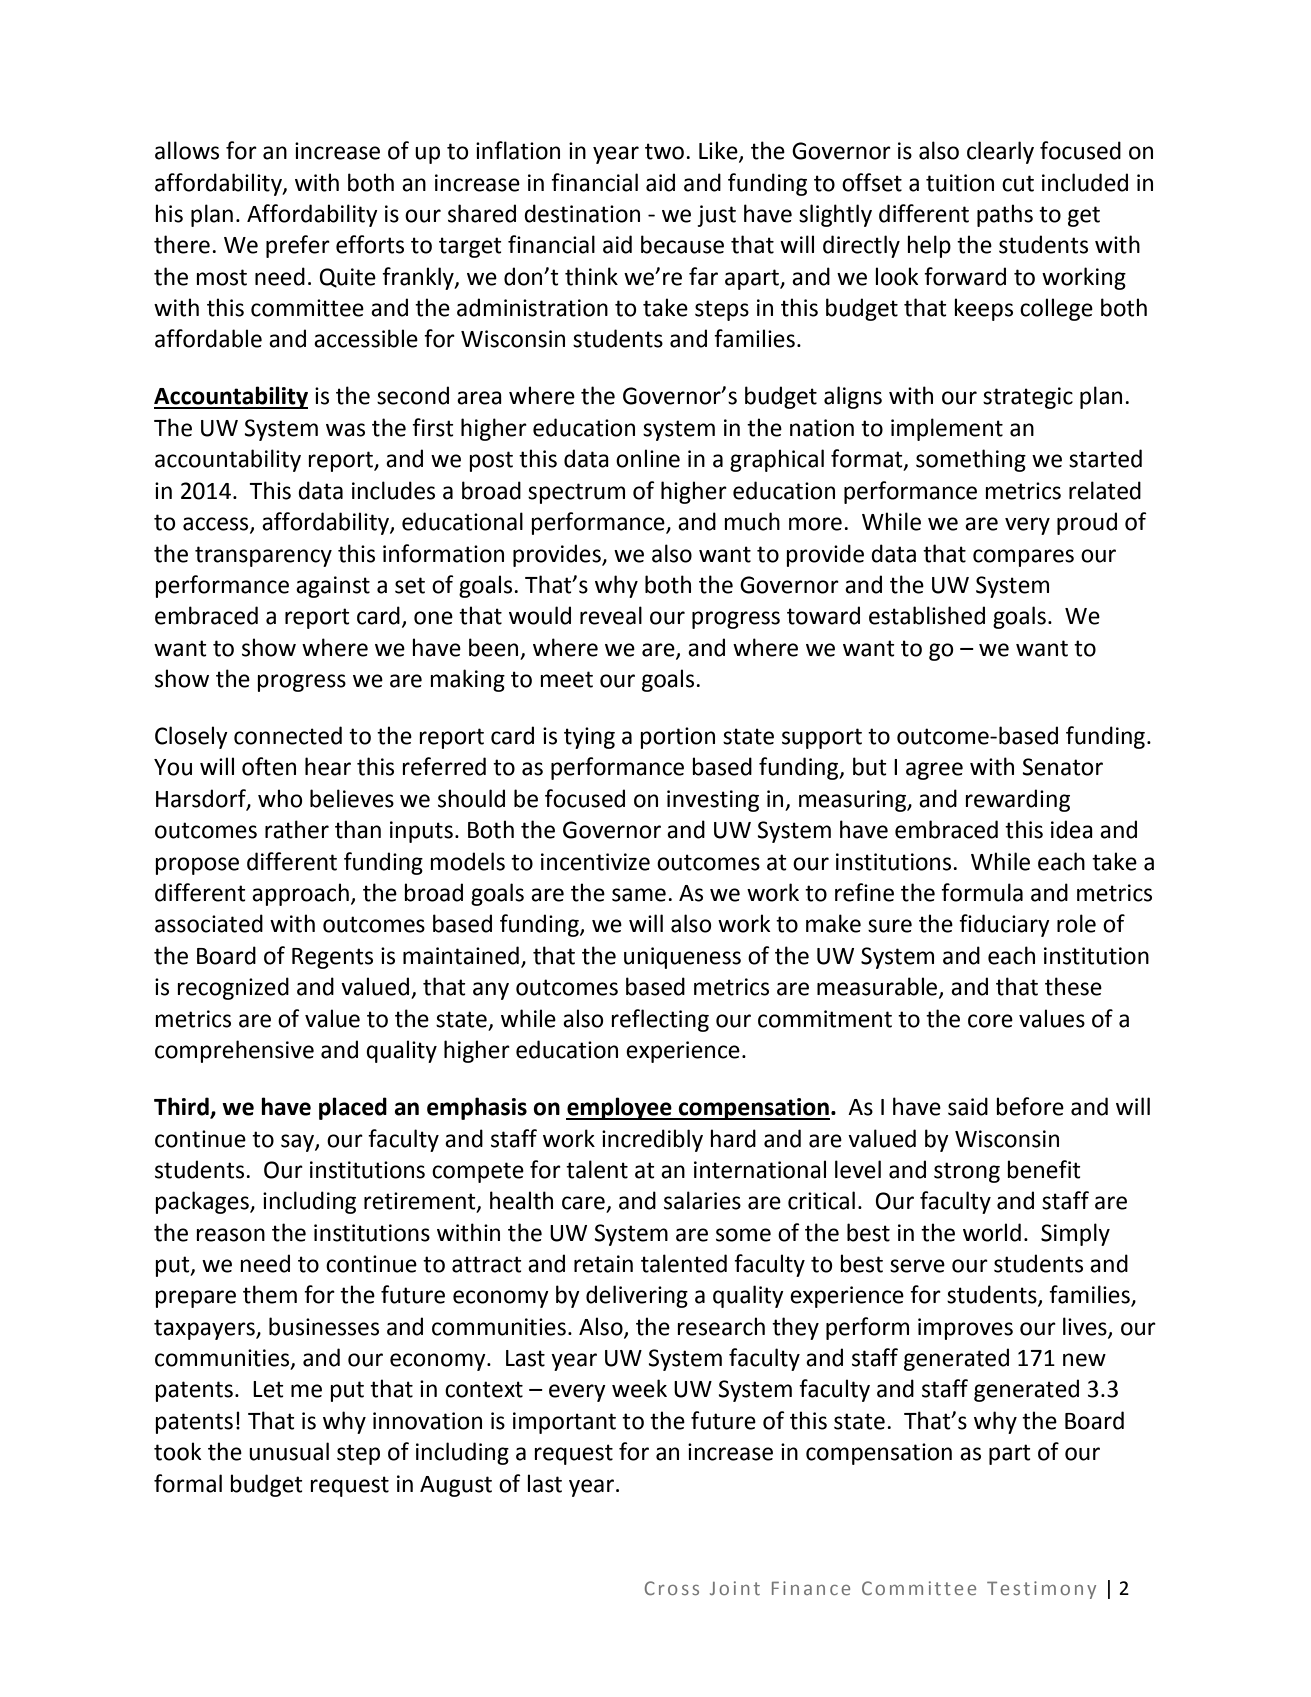  Describe the element at coordinates (664, 151) in the image. I see `two` at that location.
